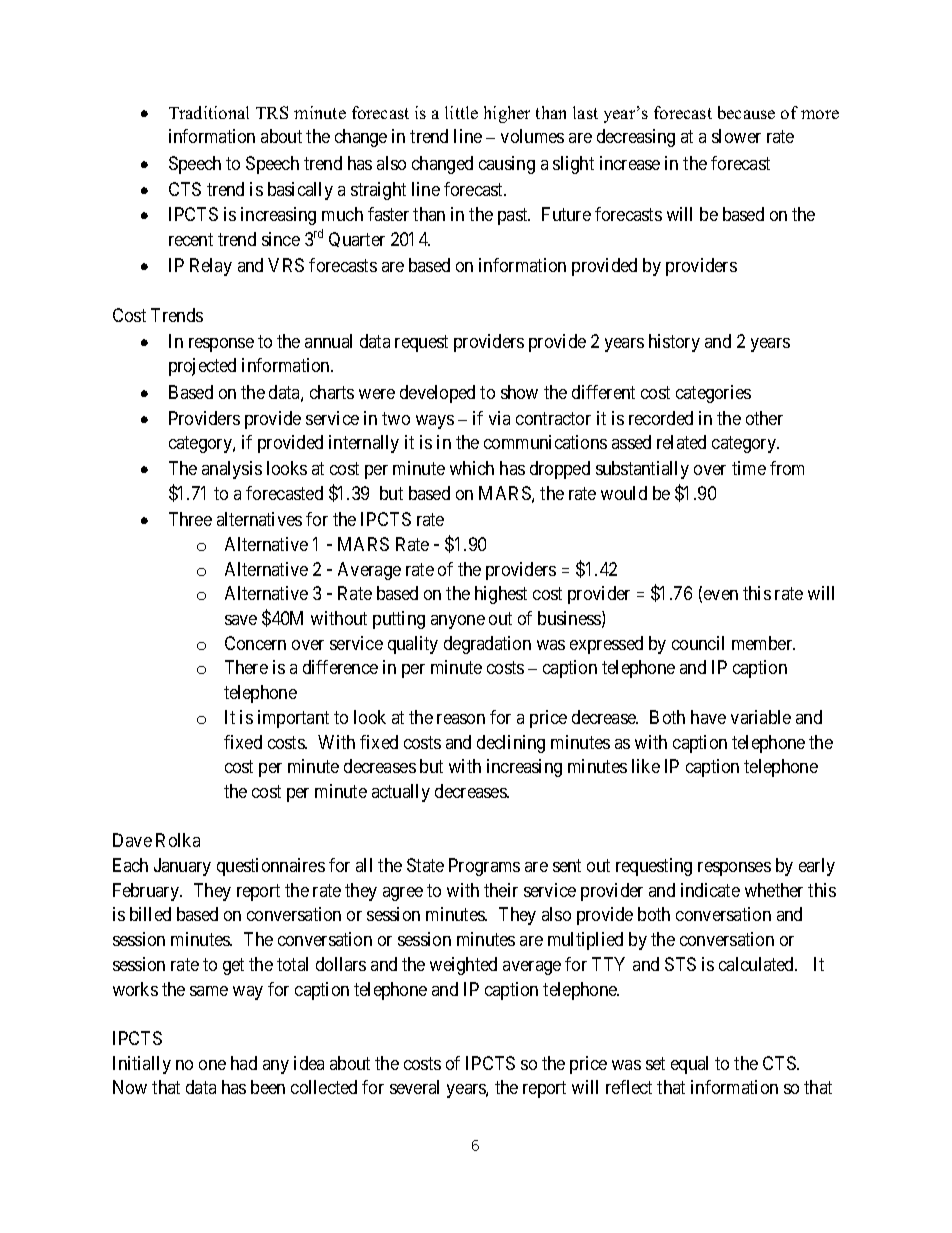  Describe the element at coordinates (244, 1063) in the screenshot. I see `had` at that location.
